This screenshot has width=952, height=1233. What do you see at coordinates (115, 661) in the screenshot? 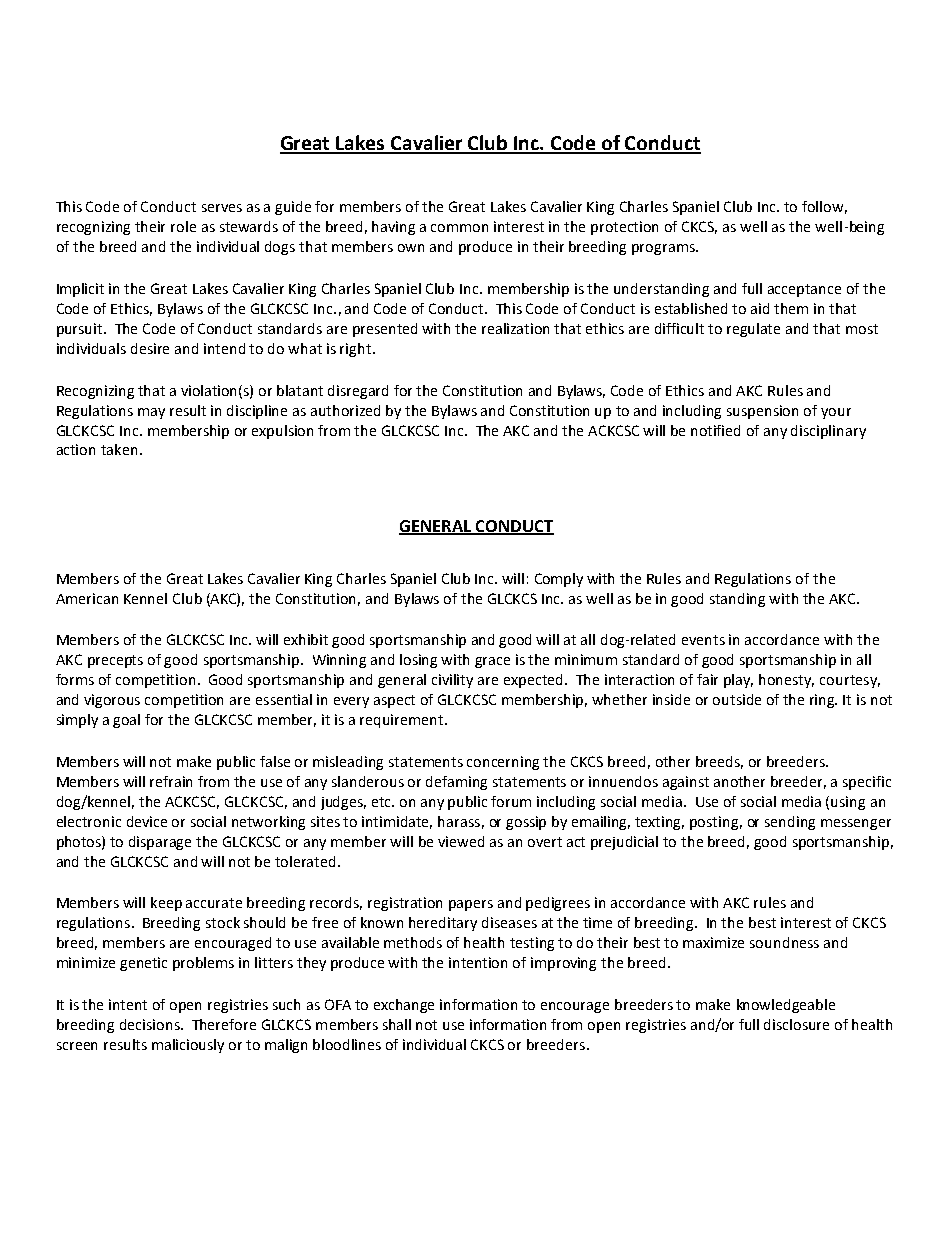
I see `precepts` at bounding box center [115, 661].
